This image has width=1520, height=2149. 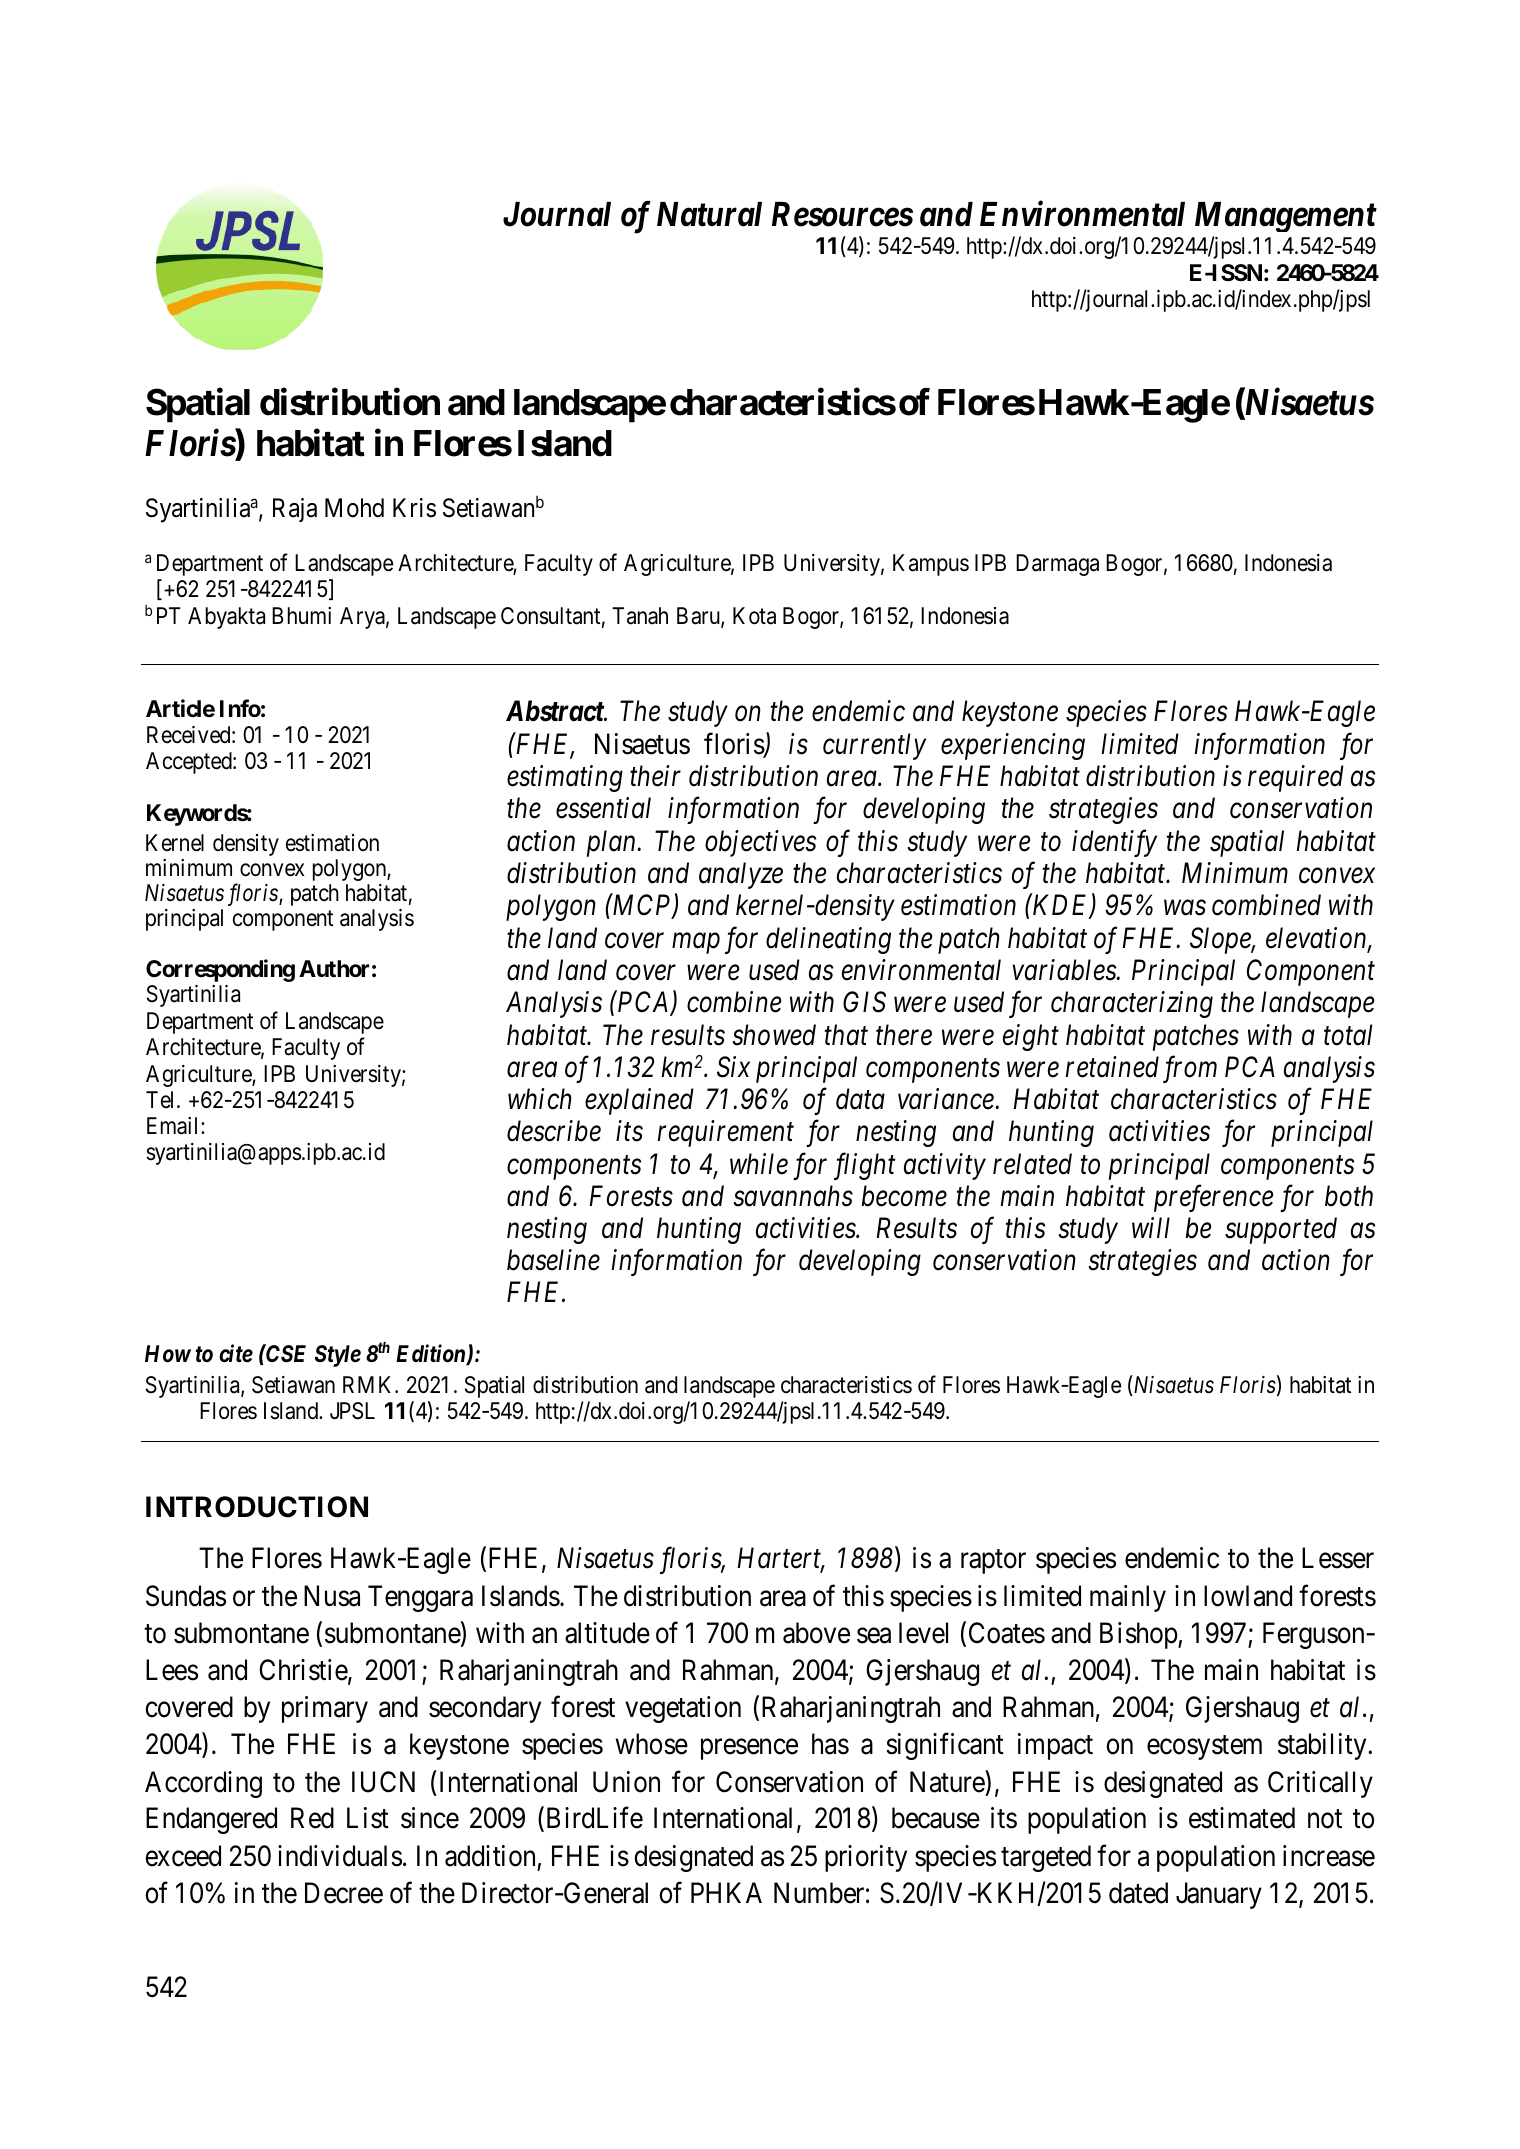 What do you see at coordinates (709, 214) in the image?
I see `Natural` at bounding box center [709, 214].
